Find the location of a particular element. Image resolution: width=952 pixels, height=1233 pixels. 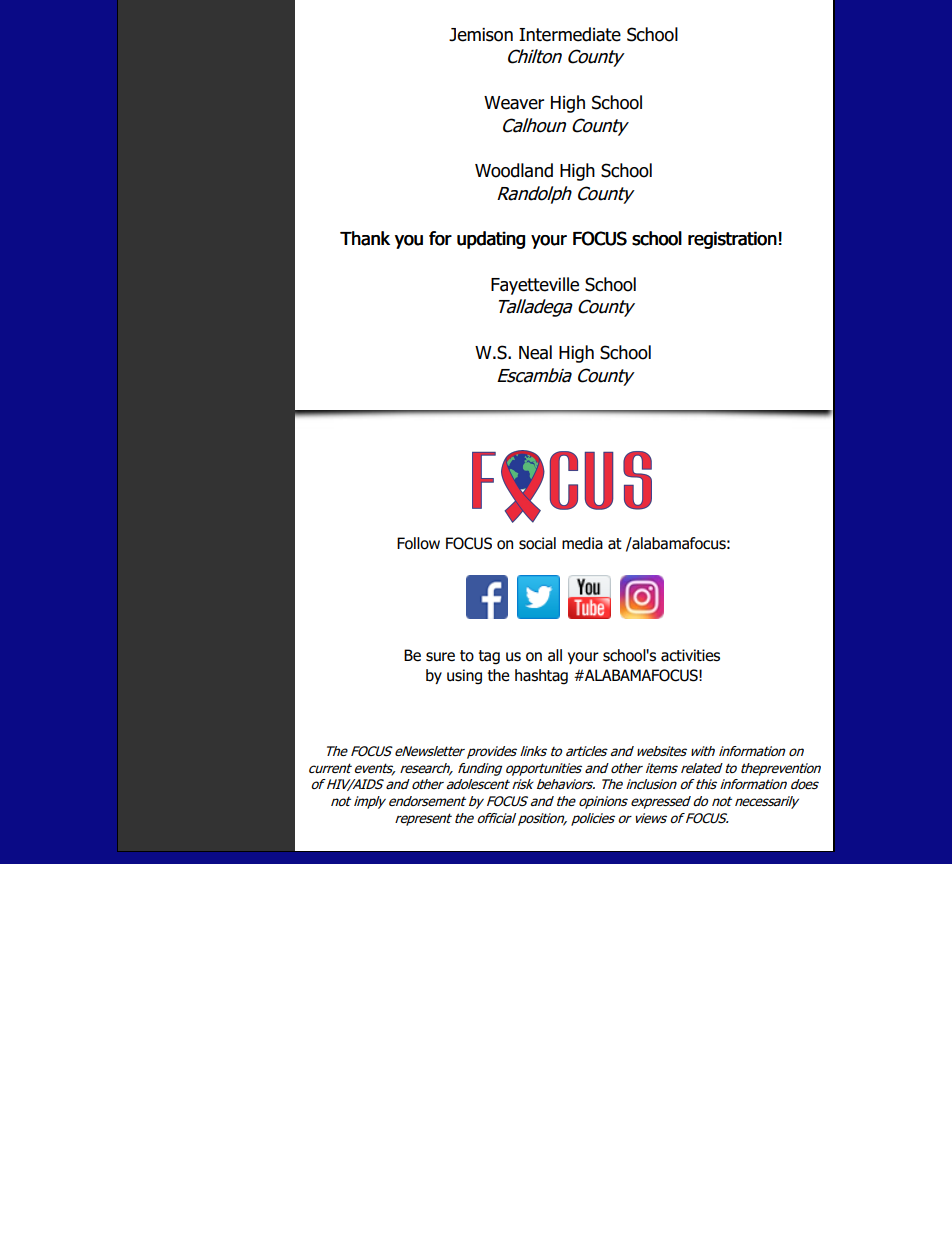

sure is located at coordinates (440, 657).
